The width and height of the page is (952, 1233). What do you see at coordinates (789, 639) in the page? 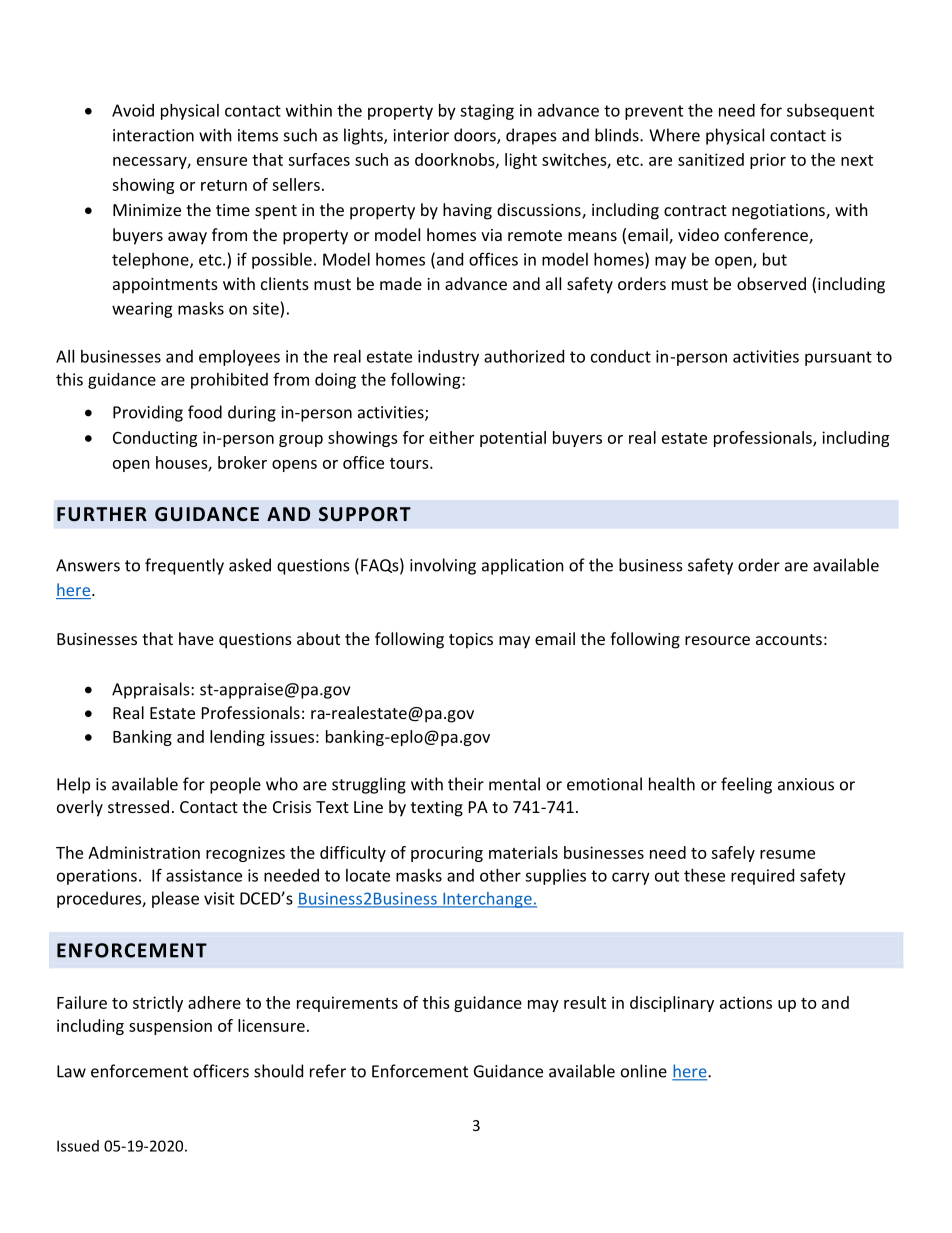
I see `accounts` at bounding box center [789, 639].
